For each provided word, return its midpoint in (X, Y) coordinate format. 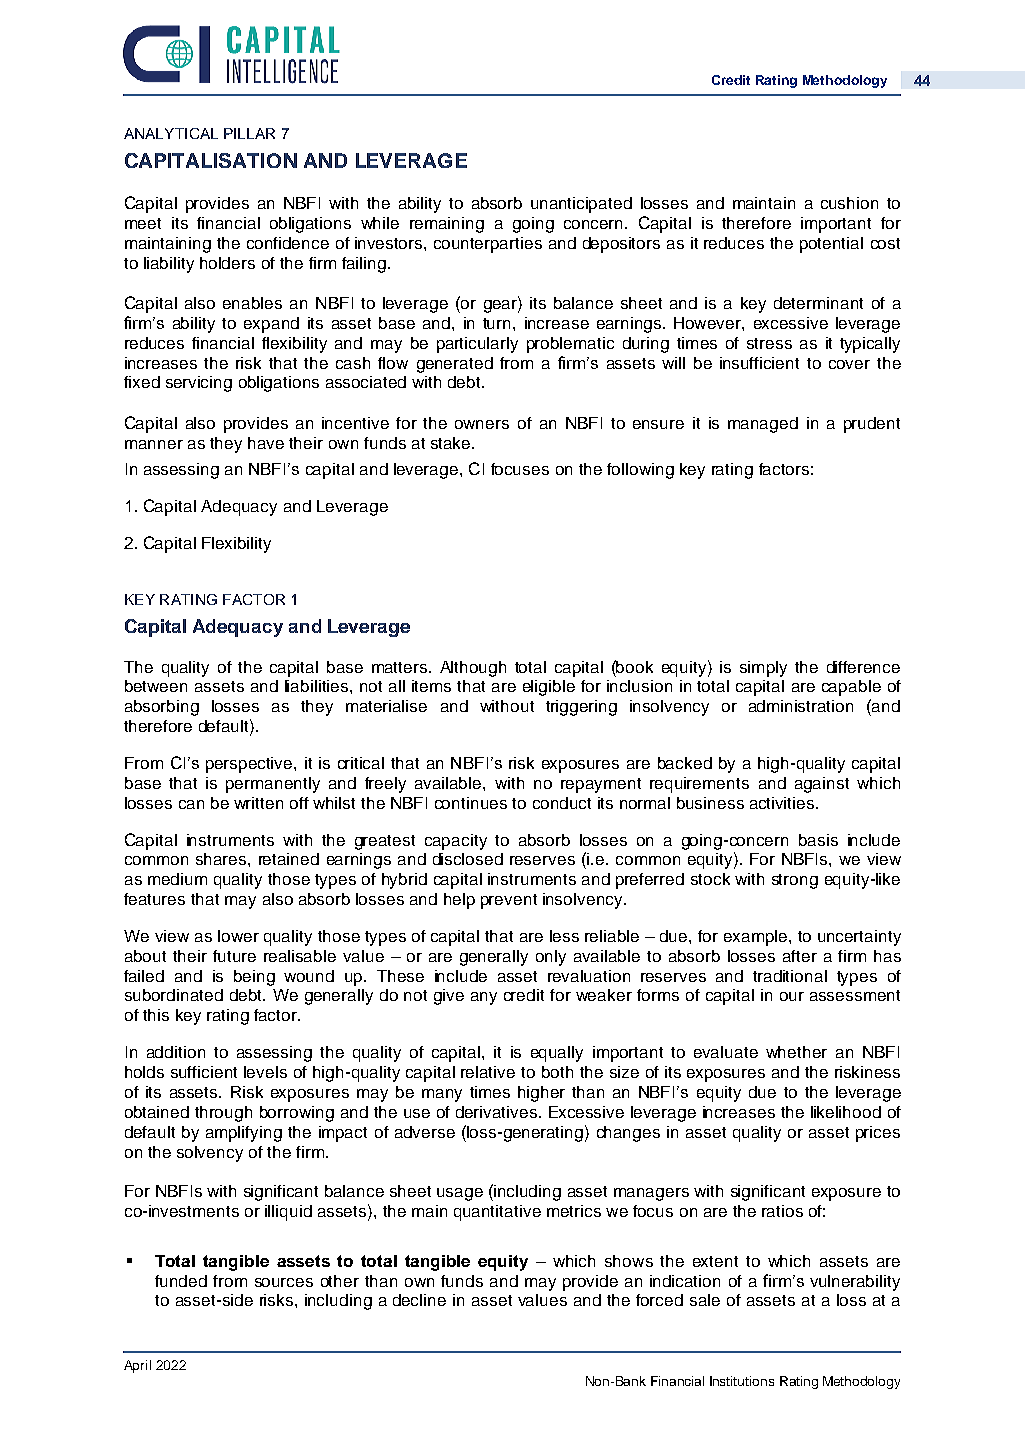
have (266, 443)
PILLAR (249, 133)
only (551, 958)
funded (181, 1281)
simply (763, 669)
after (800, 956)
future (234, 956)
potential (831, 245)
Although (473, 669)
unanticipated (581, 205)
